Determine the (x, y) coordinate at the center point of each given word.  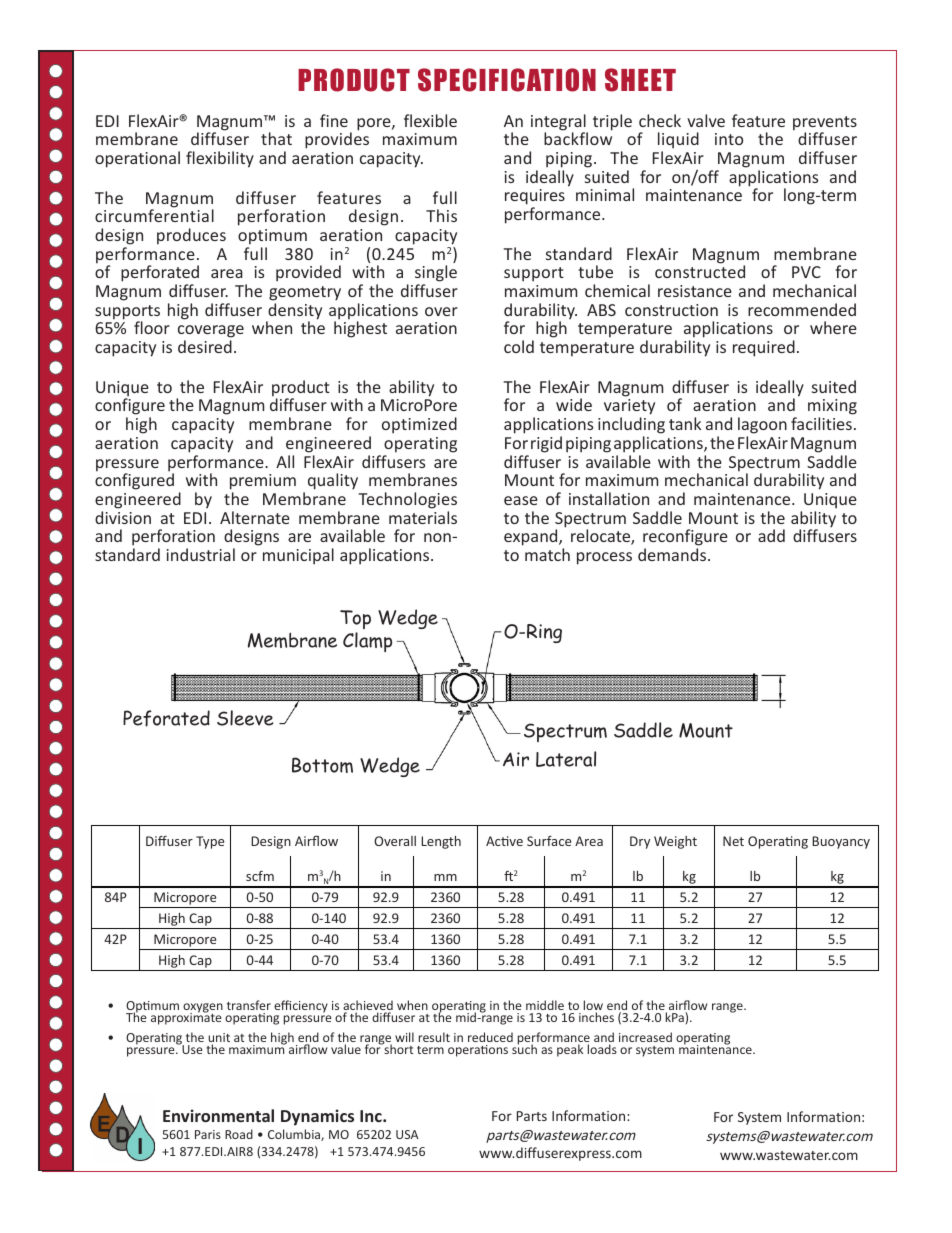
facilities (821, 423)
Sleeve (245, 718)
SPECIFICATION (507, 80)
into (729, 139)
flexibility (220, 159)
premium (263, 482)
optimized (419, 425)
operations (478, 1051)
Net (733, 841)
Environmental (218, 1115)
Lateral (566, 759)
